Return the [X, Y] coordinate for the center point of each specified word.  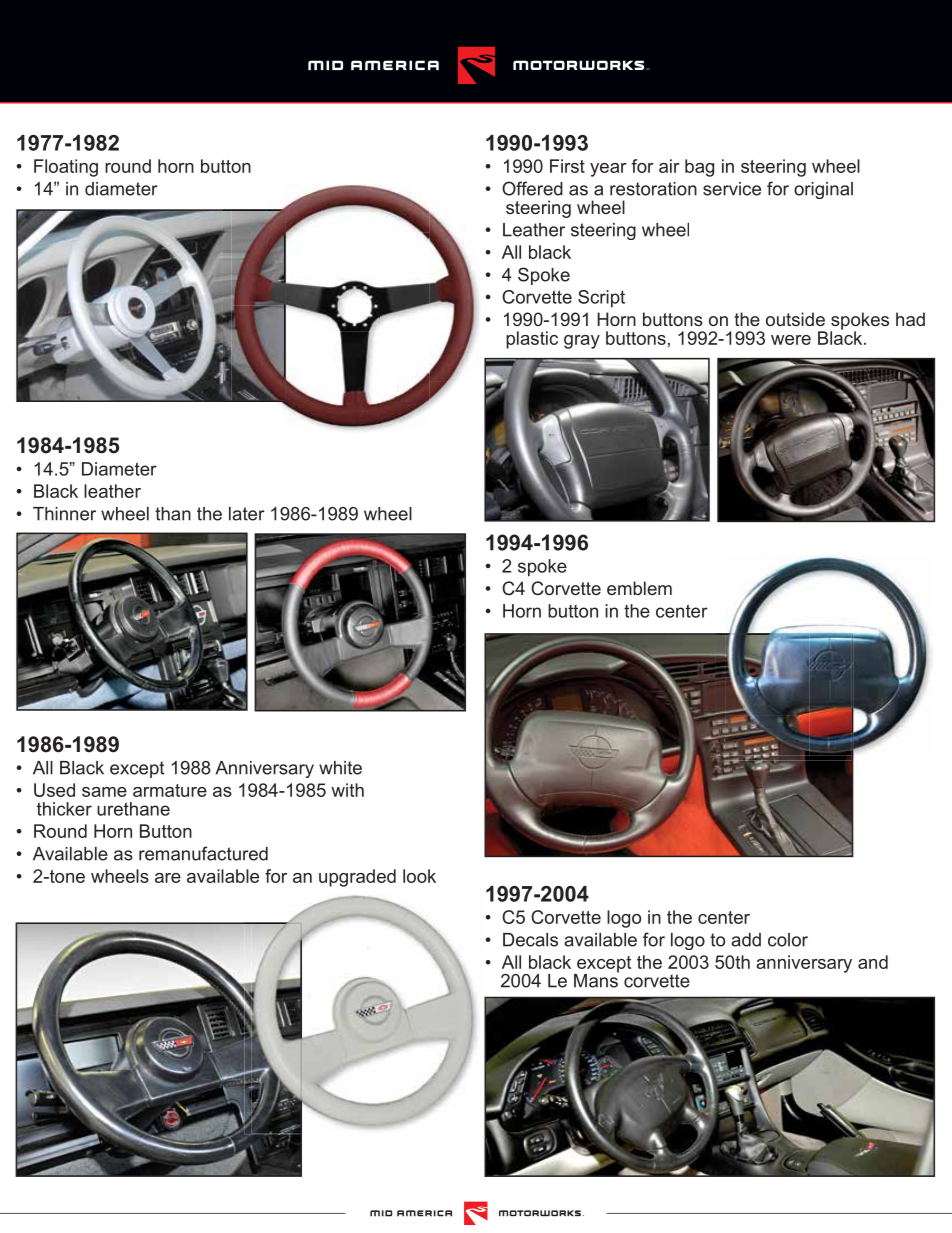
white [340, 768]
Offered [532, 188]
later [247, 514]
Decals [530, 940]
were [791, 340]
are [168, 878]
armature [170, 790]
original [823, 190]
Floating [66, 168]
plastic [532, 340]
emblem [639, 588]
